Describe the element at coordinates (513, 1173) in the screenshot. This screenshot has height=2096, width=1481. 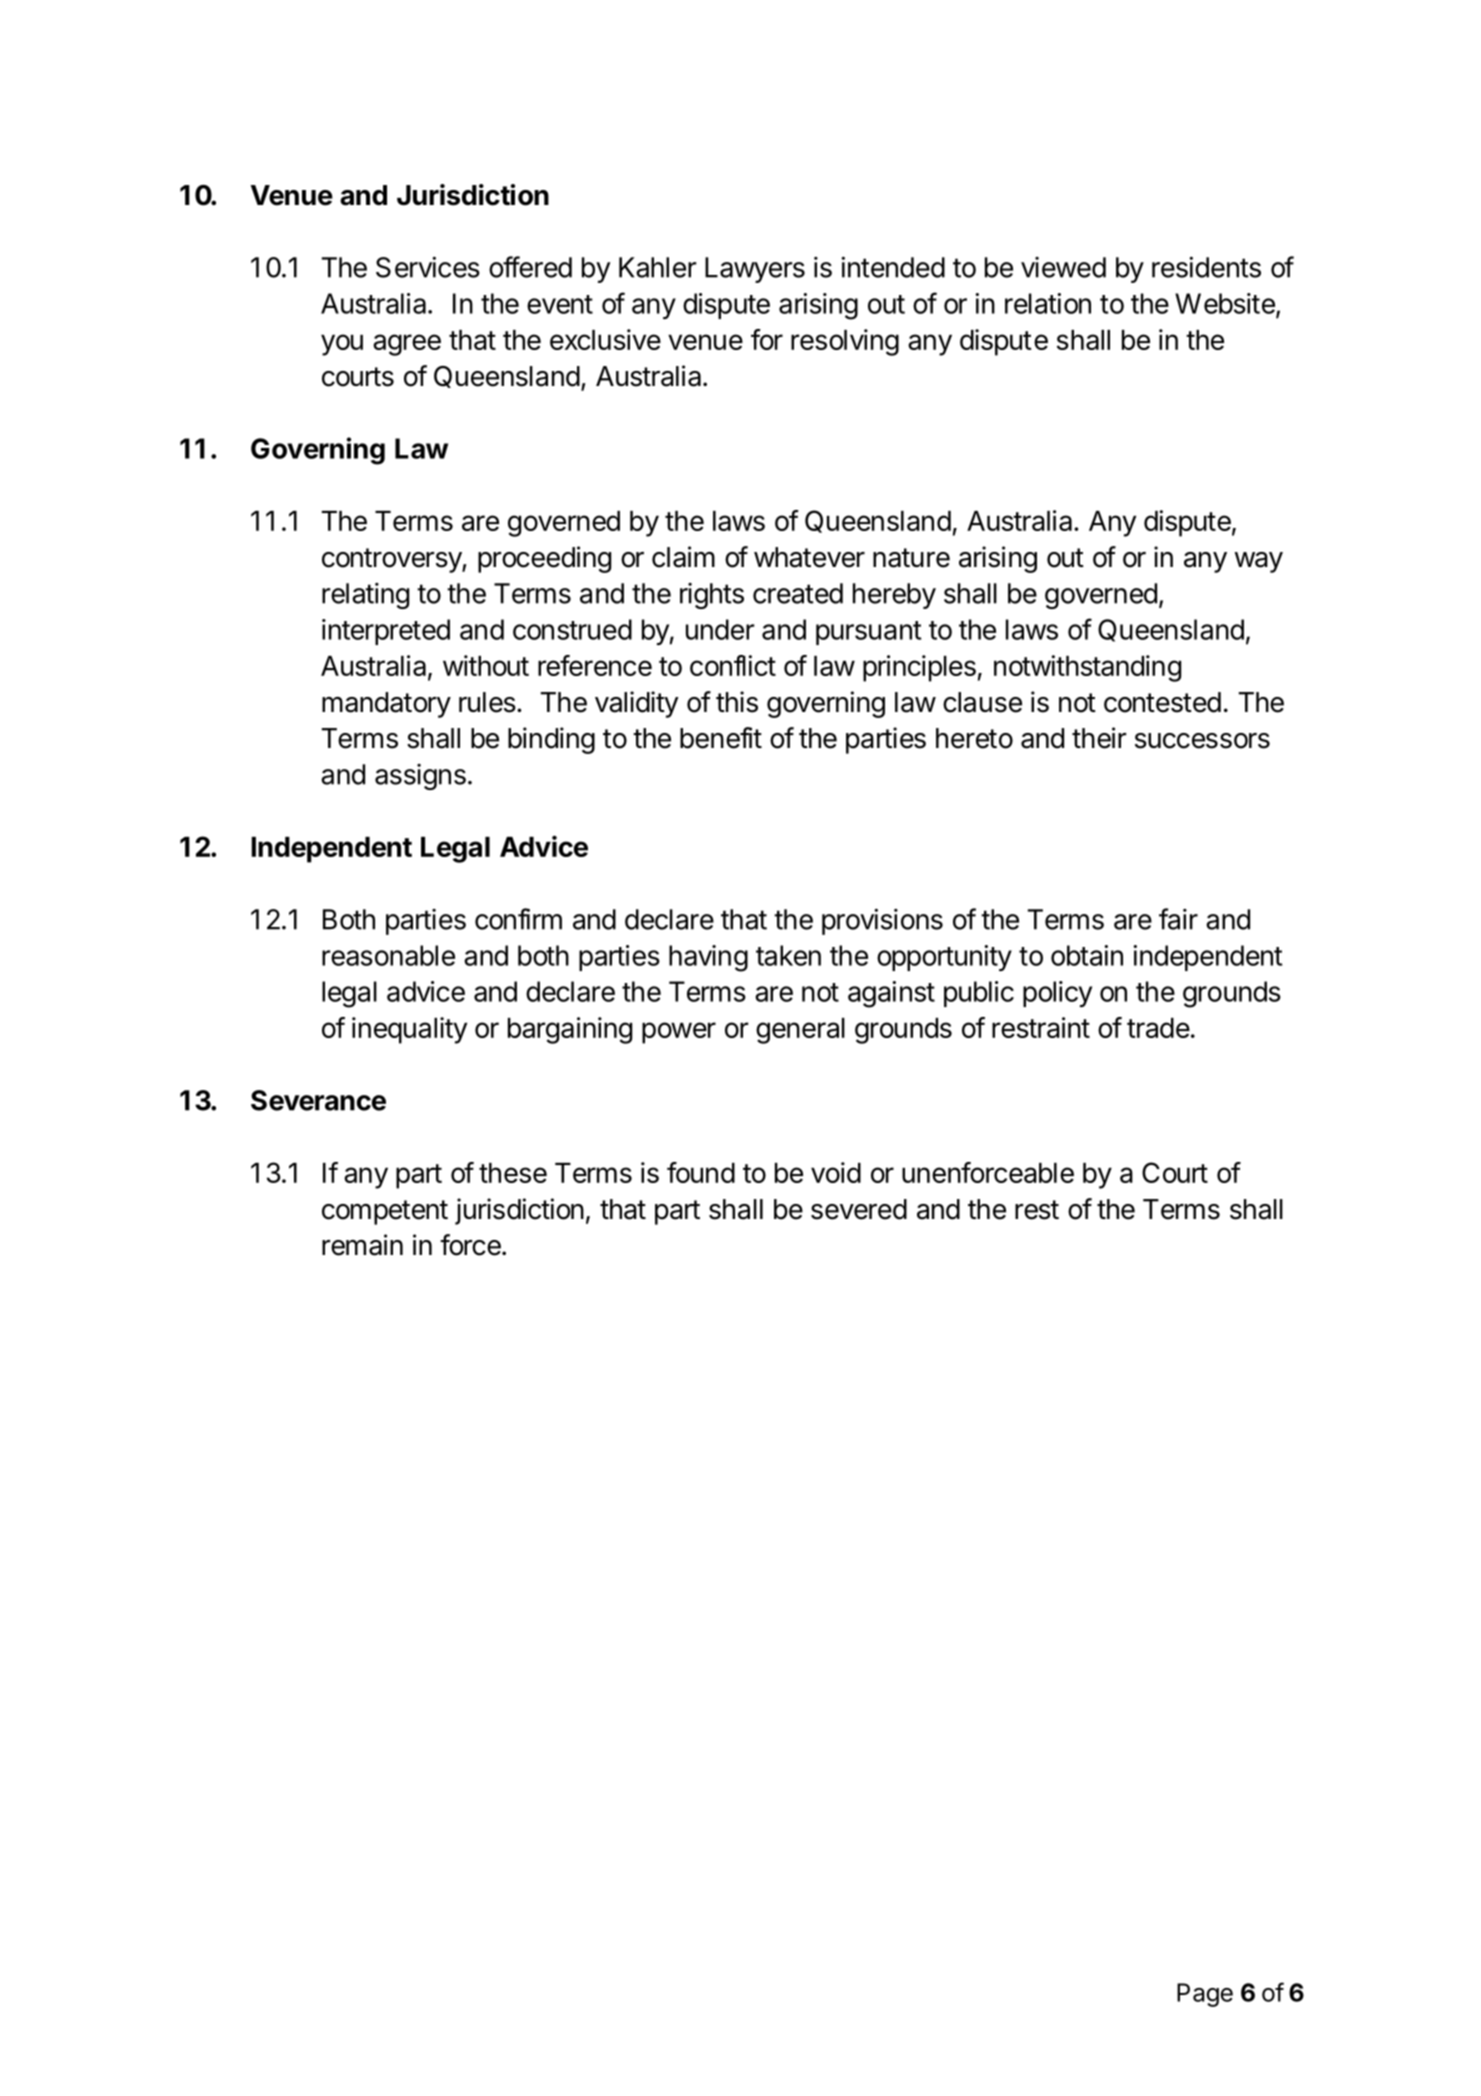
I see `these` at that location.
